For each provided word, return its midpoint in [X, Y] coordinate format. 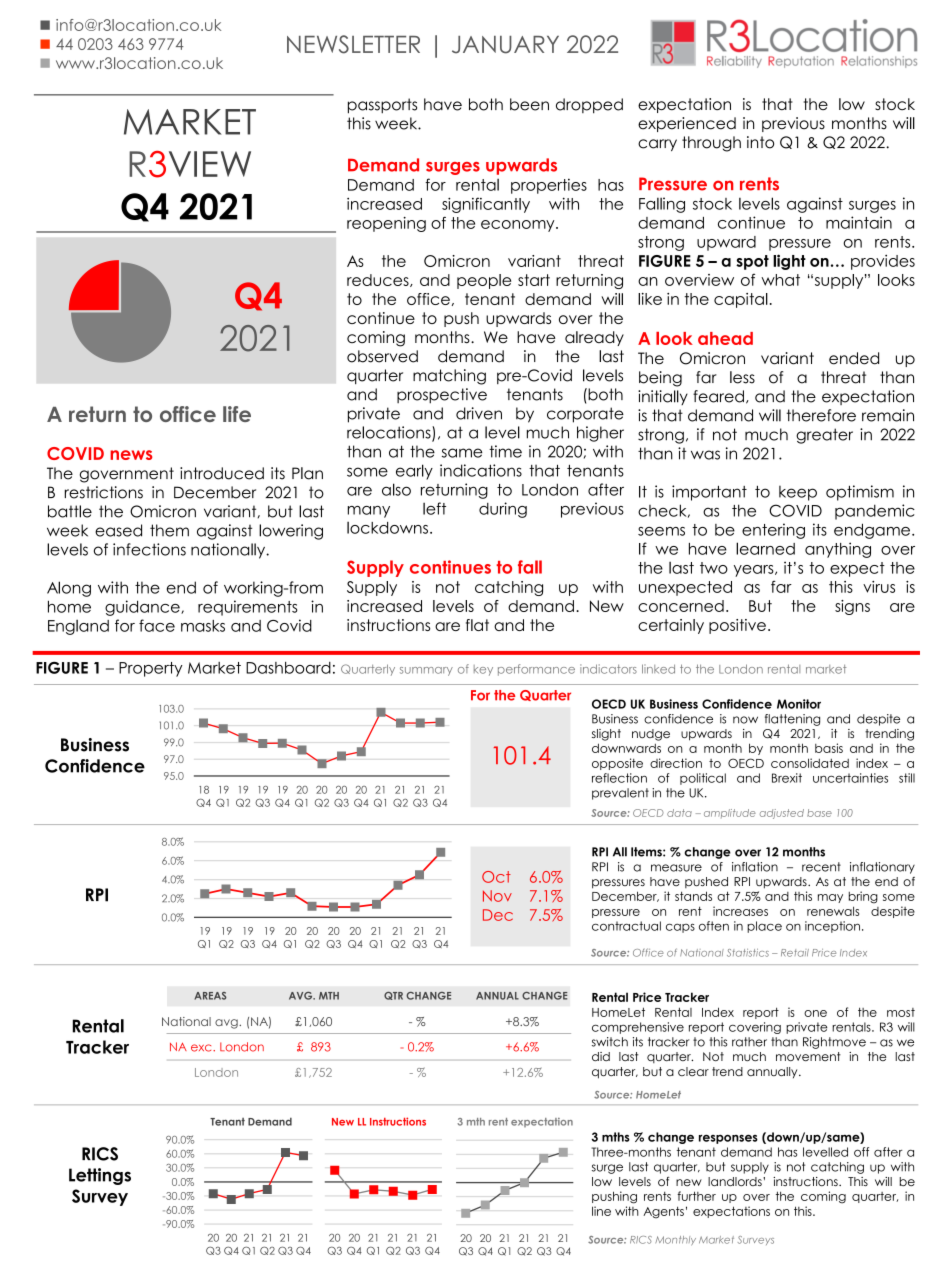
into [760, 142]
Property [151, 669]
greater [824, 436]
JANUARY [505, 45]
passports [382, 106]
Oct [496, 877]
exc [202, 1048]
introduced [222, 473]
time [505, 451]
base [819, 813]
